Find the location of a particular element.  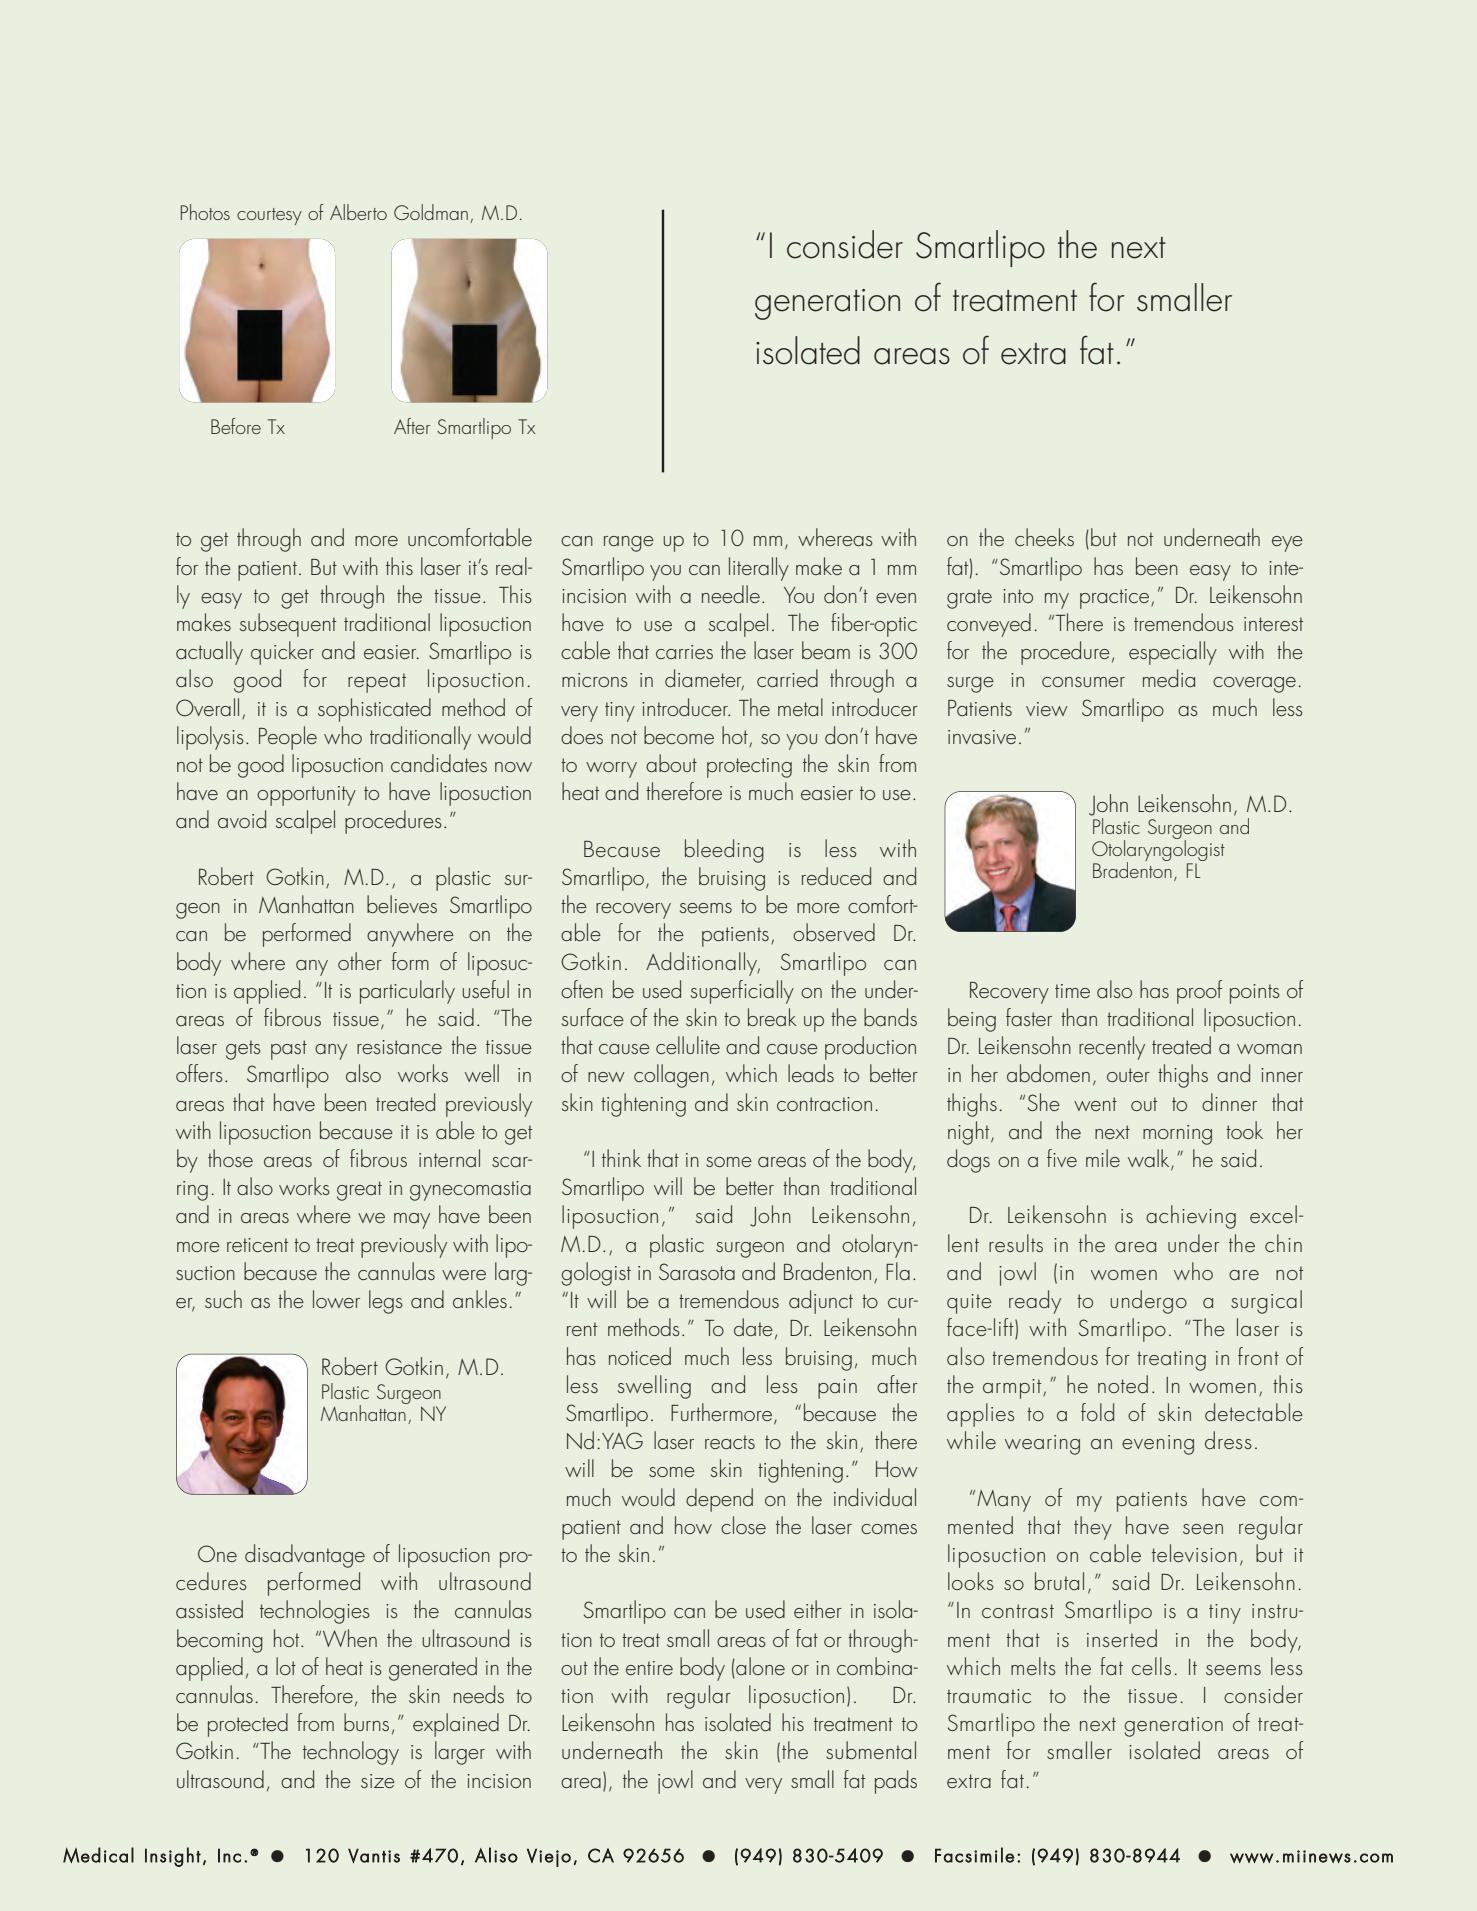

Sarasota is located at coordinates (697, 1271).
